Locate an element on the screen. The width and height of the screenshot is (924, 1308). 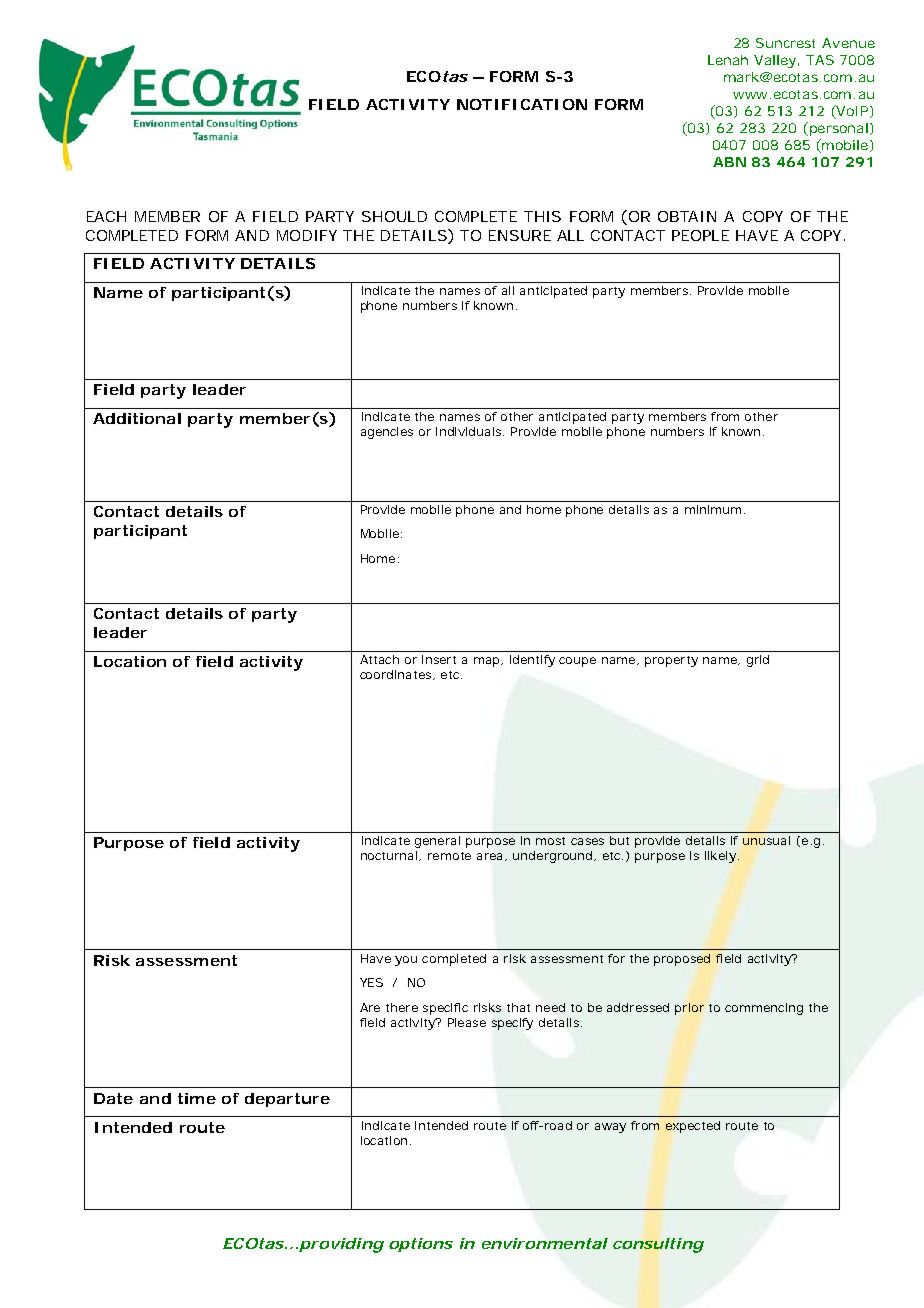
unusual is located at coordinates (766, 840).
